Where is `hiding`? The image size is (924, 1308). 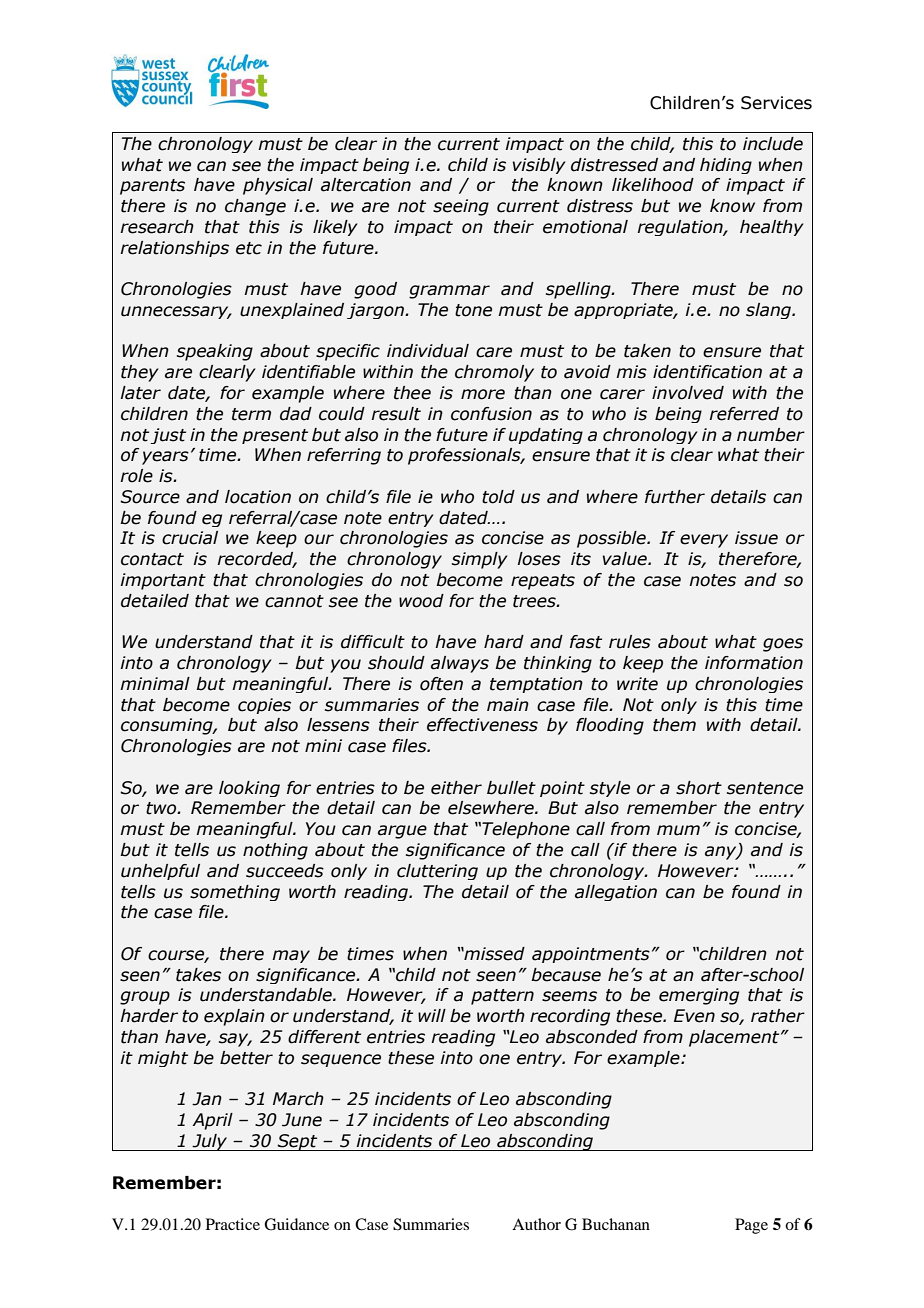
hiding is located at coordinates (726, 166).
